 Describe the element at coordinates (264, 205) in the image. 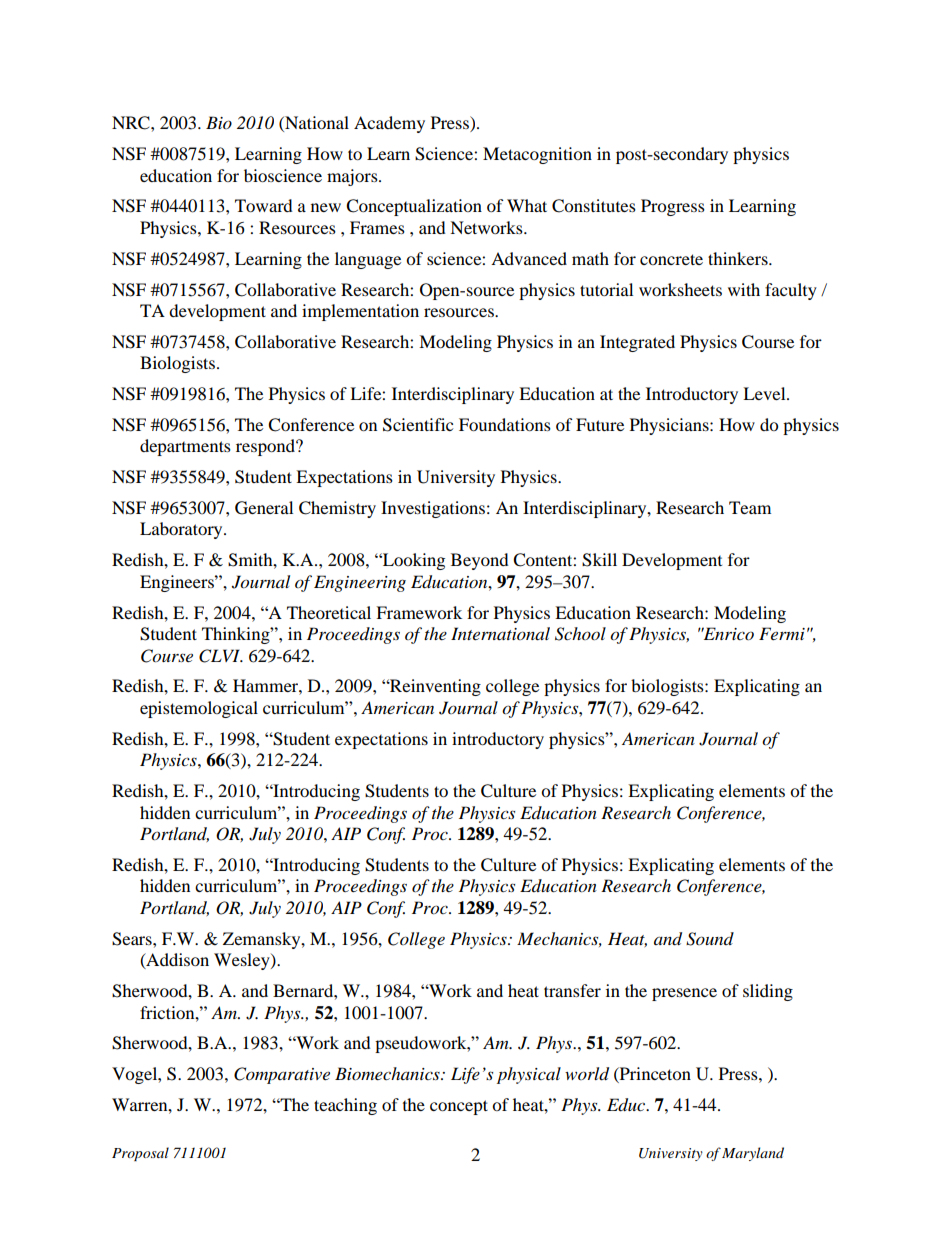

I see `Toward` at that location.
